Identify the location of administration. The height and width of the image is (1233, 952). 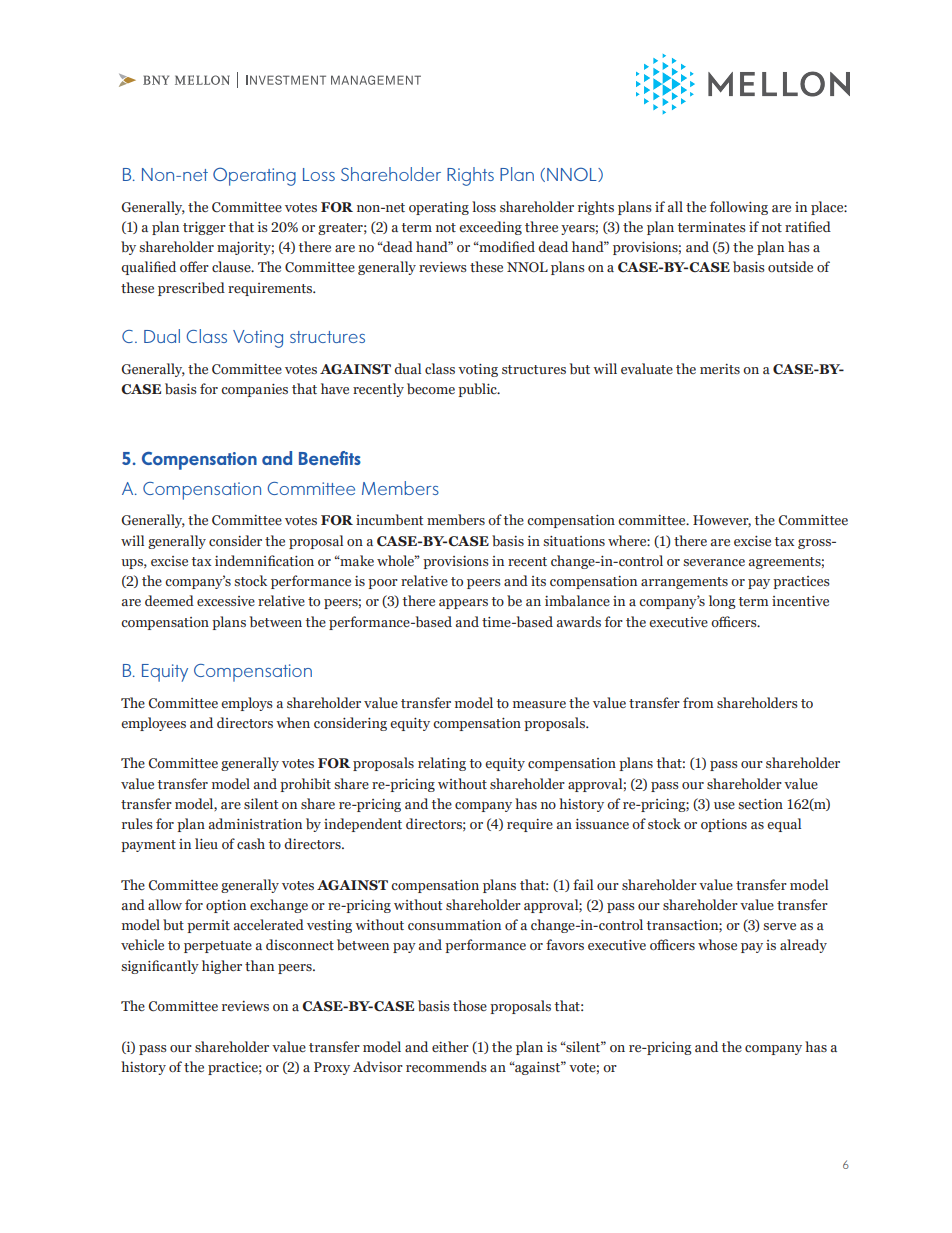
(255, 823).
